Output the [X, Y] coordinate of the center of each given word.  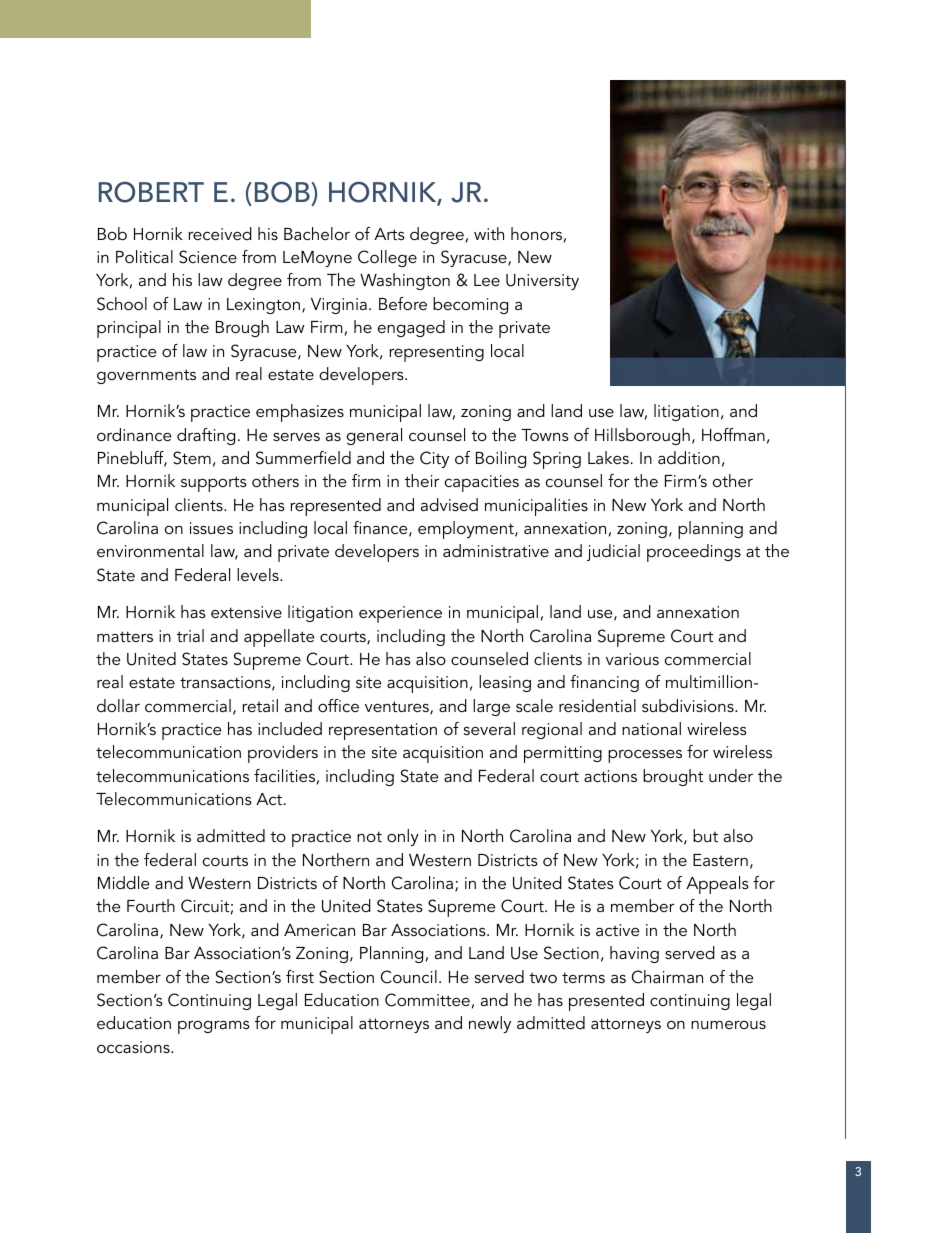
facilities [284, 775]
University [542, 282]
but [705, 835]
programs [214, 1027]
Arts [389, 234]
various [632, 659]
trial [190, 635]
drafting [206, 436]
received [220, 233]
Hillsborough [642, 436]
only [403, 837]
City [434, 459]
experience [400, 614]
